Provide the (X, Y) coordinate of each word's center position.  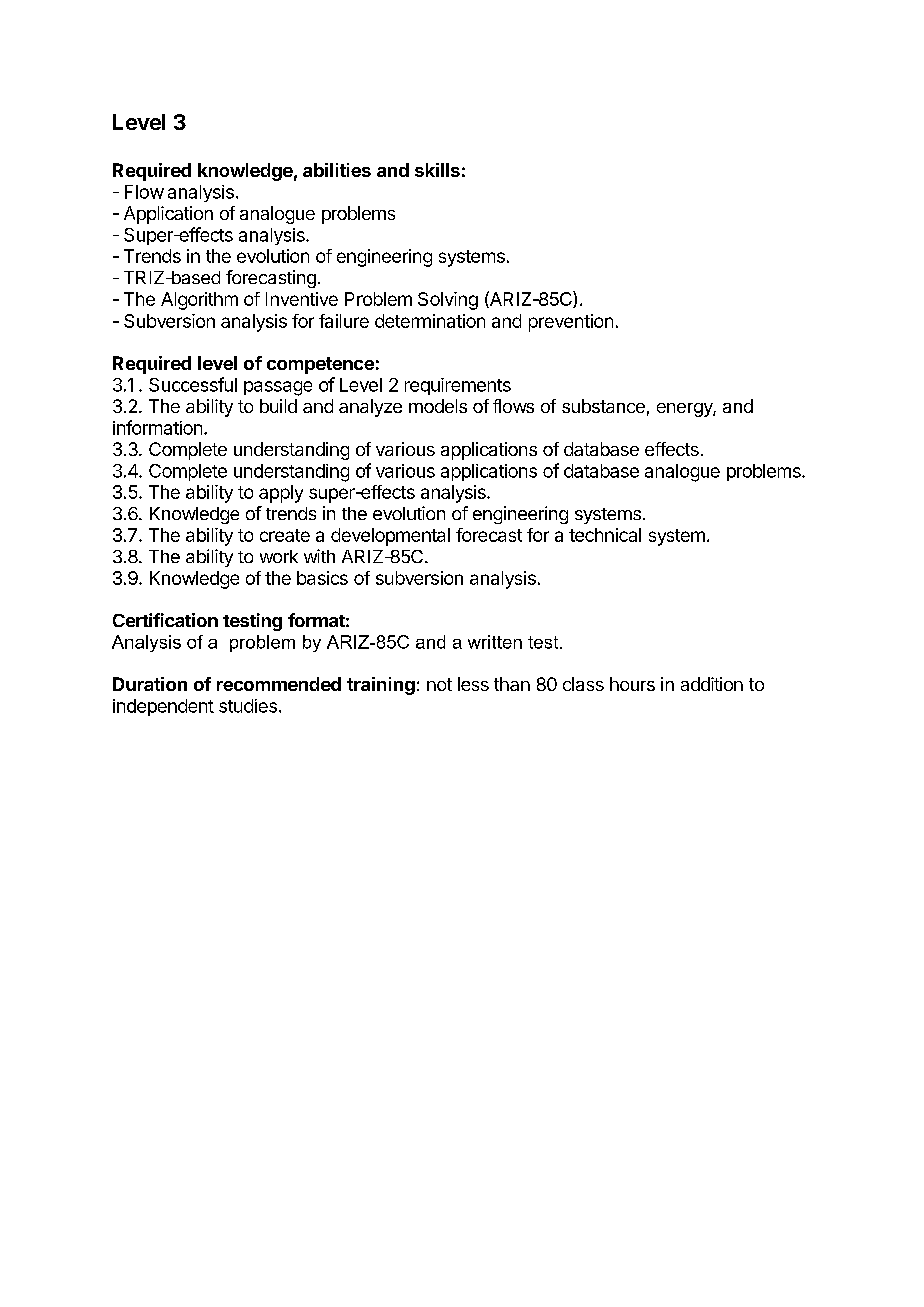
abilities (337, 170)
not (439, 684)
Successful (193, 384)
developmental (390, 537)
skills (437, 170)
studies (248, 706)
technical (605, 535)
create (285, 535)
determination (430, 321)
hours (632, 684)
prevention (571, 323)
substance (603, 406)
